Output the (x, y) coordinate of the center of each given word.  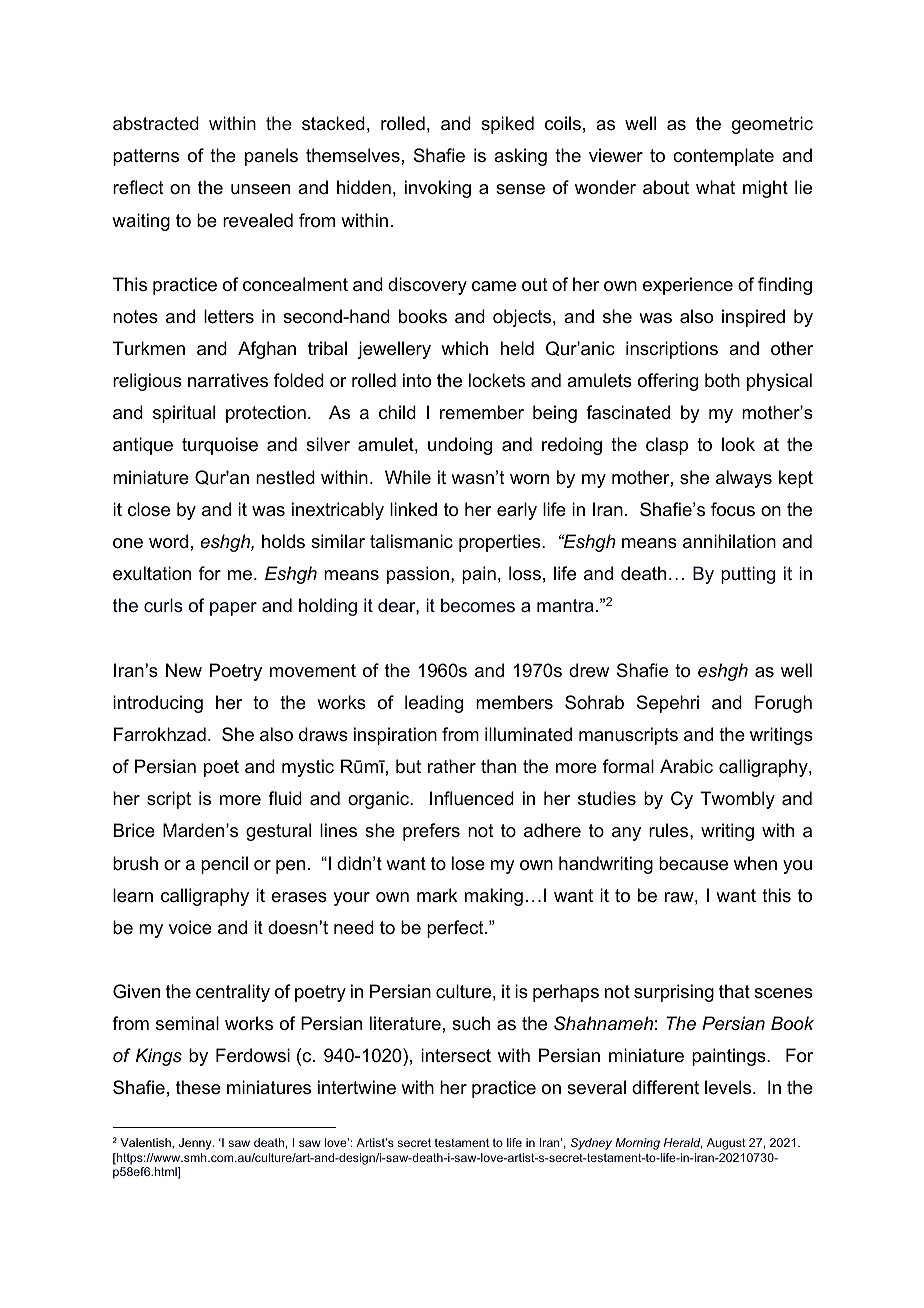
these (198, 1087)
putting (748, 575)
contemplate (723, 157)
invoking (438, 189)
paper (233, 609)
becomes (478, 605)
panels (271, 157)
